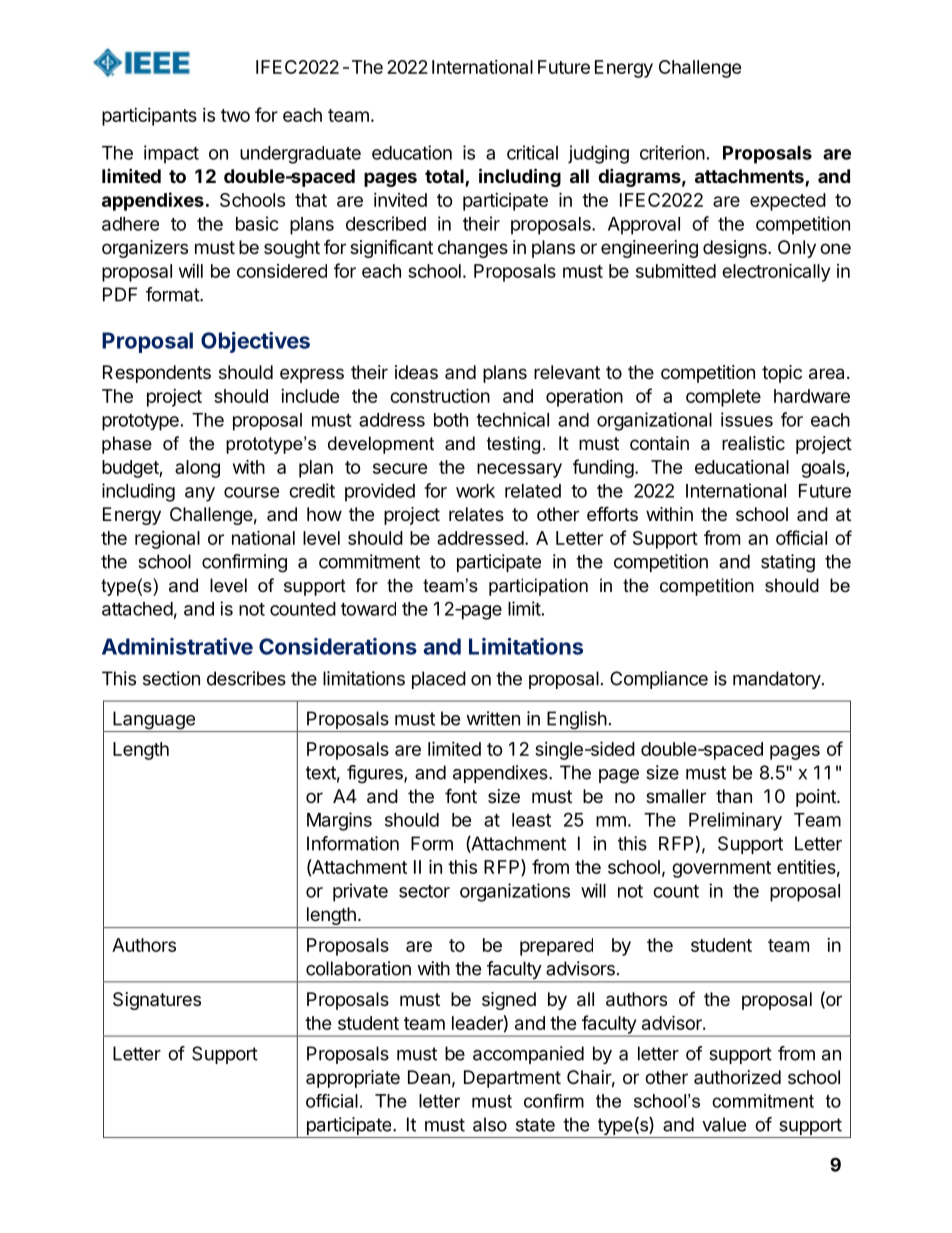 This document has height=1233, width=952. What do you see at coordinates (154, 721) in the document?
I see `Language` at bounding box center [154, 721].
